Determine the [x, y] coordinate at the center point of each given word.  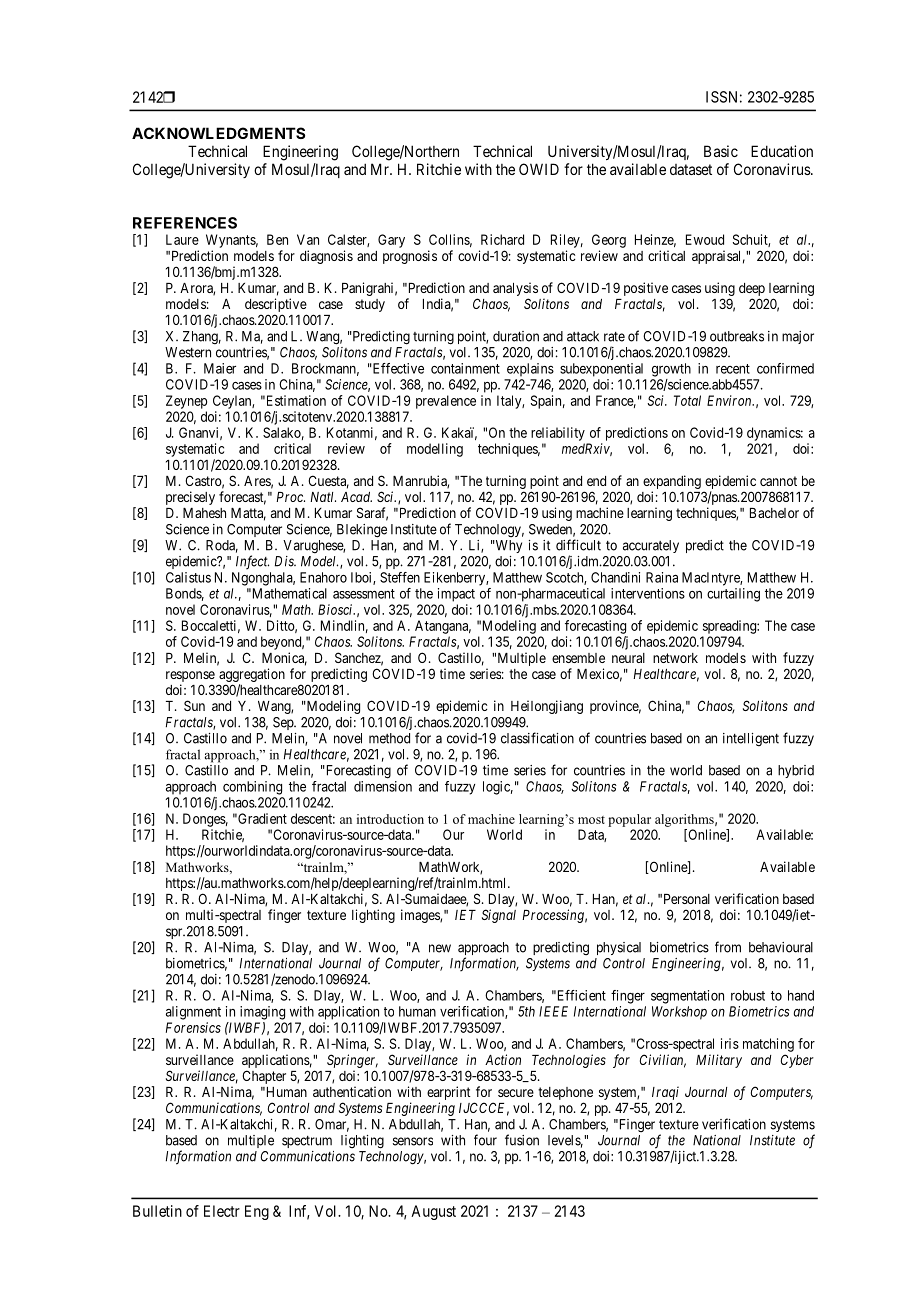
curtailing [733, 595]
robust [748, 995]
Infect [252, 562]
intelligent [751, 740]
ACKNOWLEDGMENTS [218, 133]
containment [465, 368]
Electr [222, 1211]
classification [537, 738]
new [440, 948]
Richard [502, 239]
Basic [721, 151]
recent [733, 369]
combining [252, 788]
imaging [262, 1013]
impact [456, 595]
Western [188, 352]
